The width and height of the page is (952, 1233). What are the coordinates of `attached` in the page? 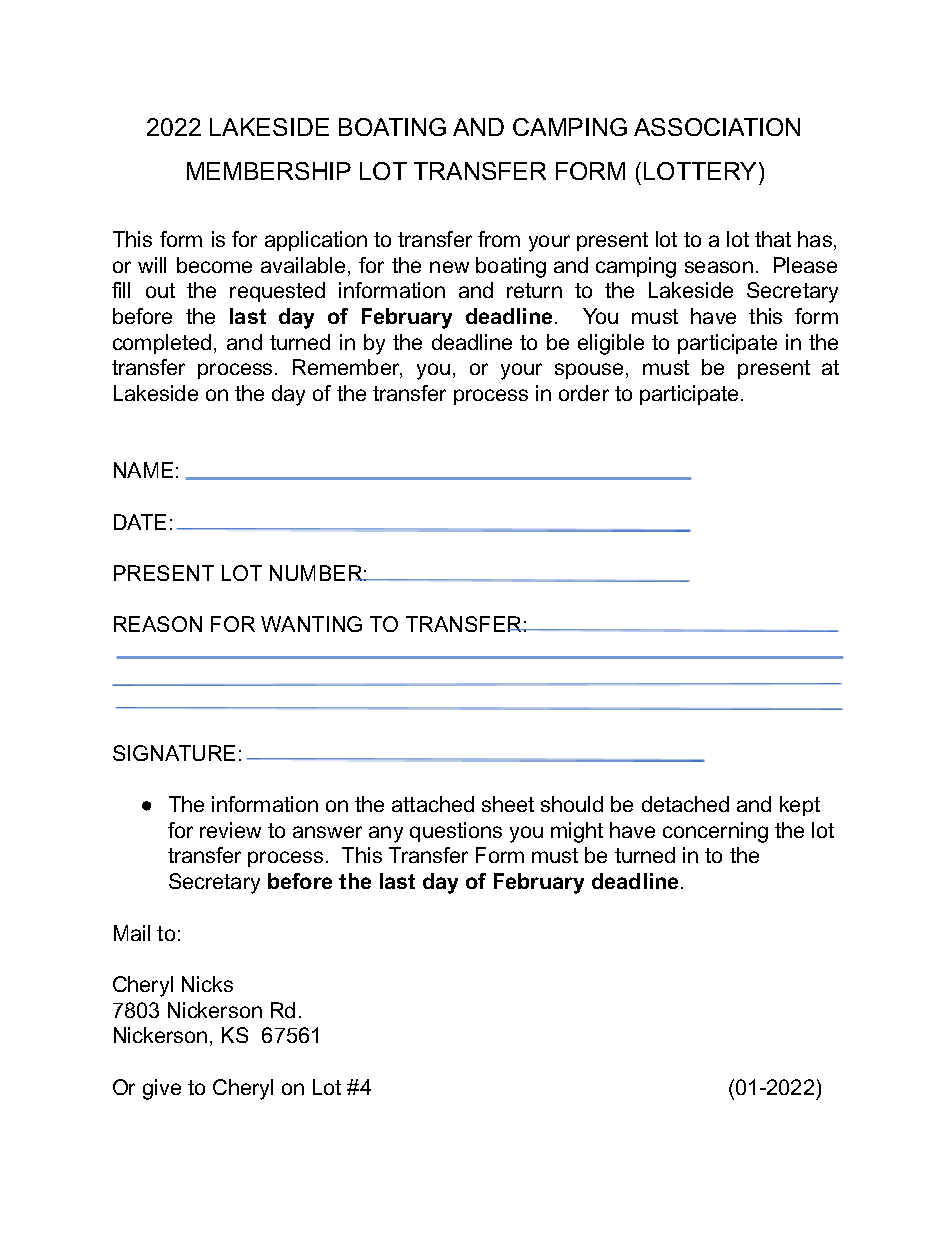 It's located at (433, 804).
